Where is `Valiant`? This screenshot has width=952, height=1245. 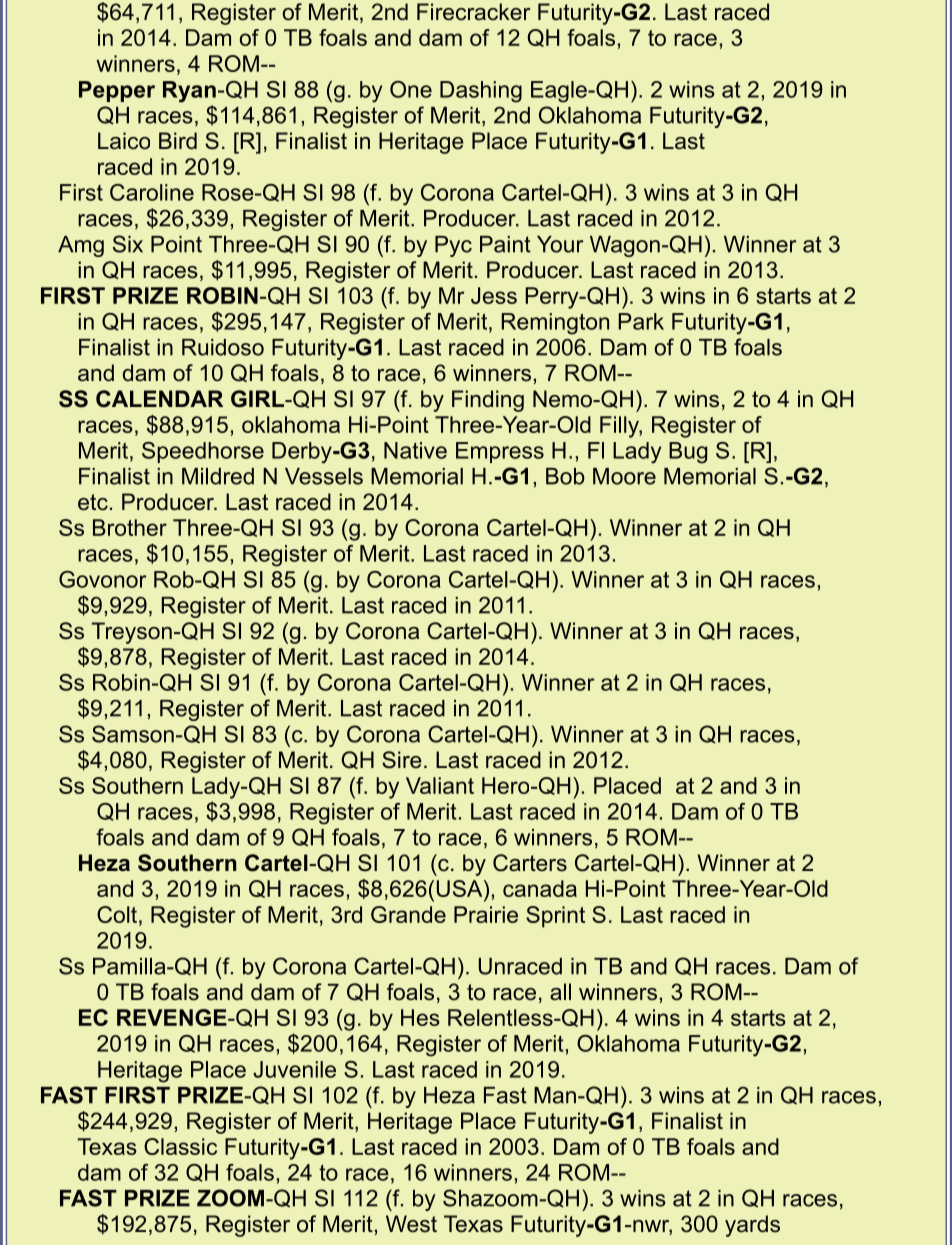 Valiant is located at coordinates (440, 785).
